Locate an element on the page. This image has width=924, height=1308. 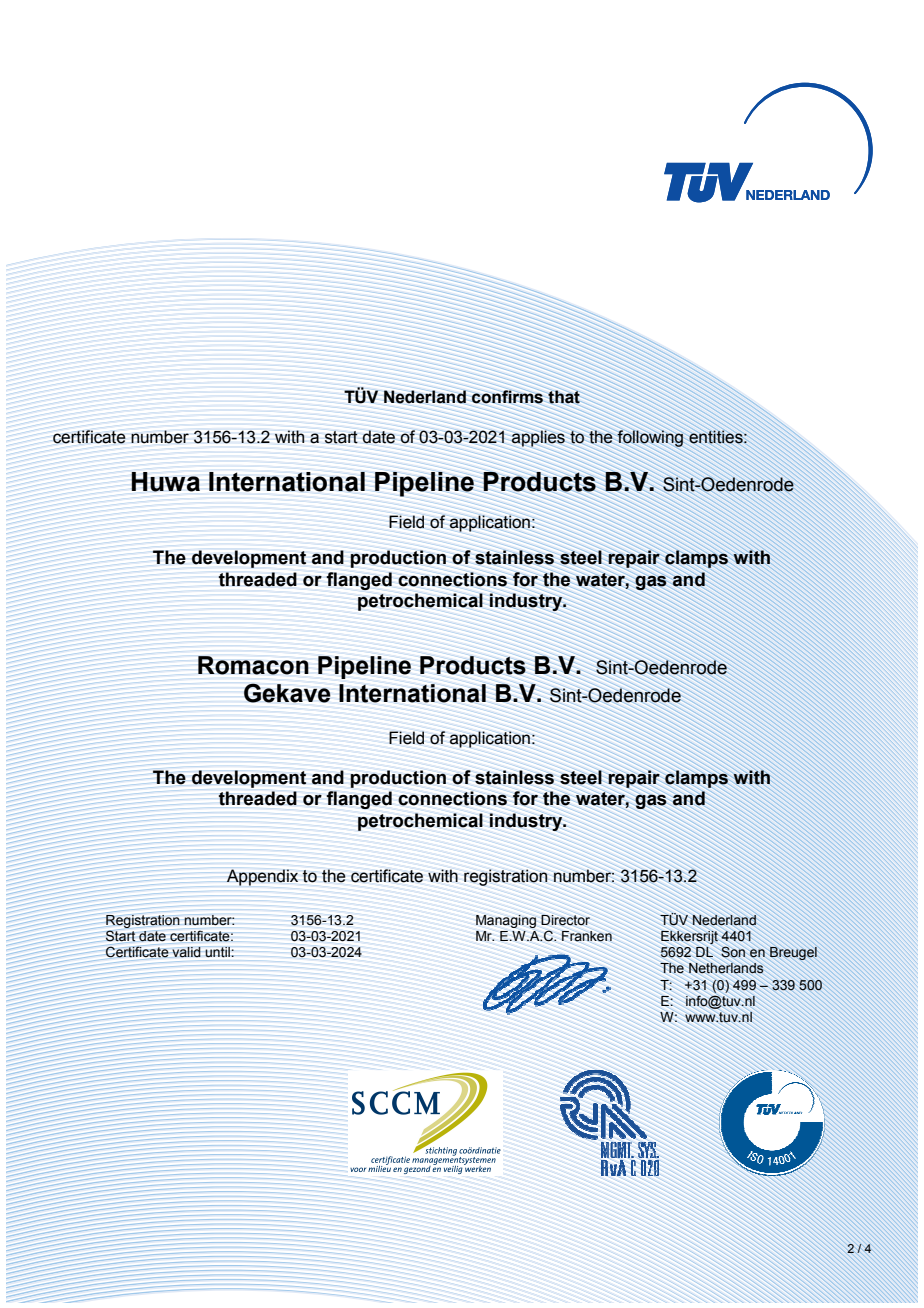
Appendix is located at coordinates (262, 877).
